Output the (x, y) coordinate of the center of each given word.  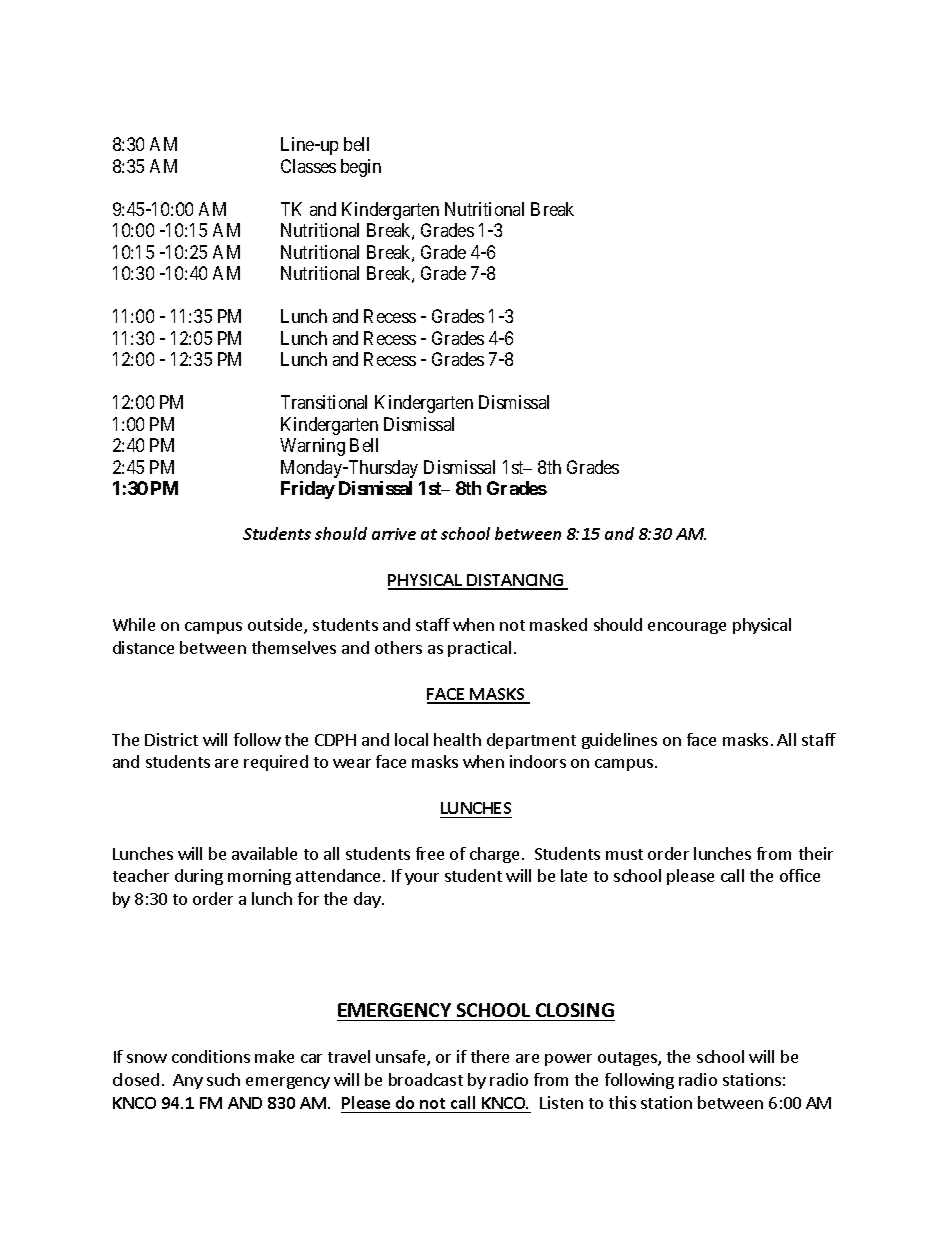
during (199, 877)
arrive (394, 534)
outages (628, 1059)
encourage (687, 628)
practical (479, 649)
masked (558, 624)
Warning (312, 447)
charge (494, 855)
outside (276, 626)
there (490, 1056)
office (800, 875)
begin (361, 168)
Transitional (324, 402)
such (223, 1079)
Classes (308, 166)
